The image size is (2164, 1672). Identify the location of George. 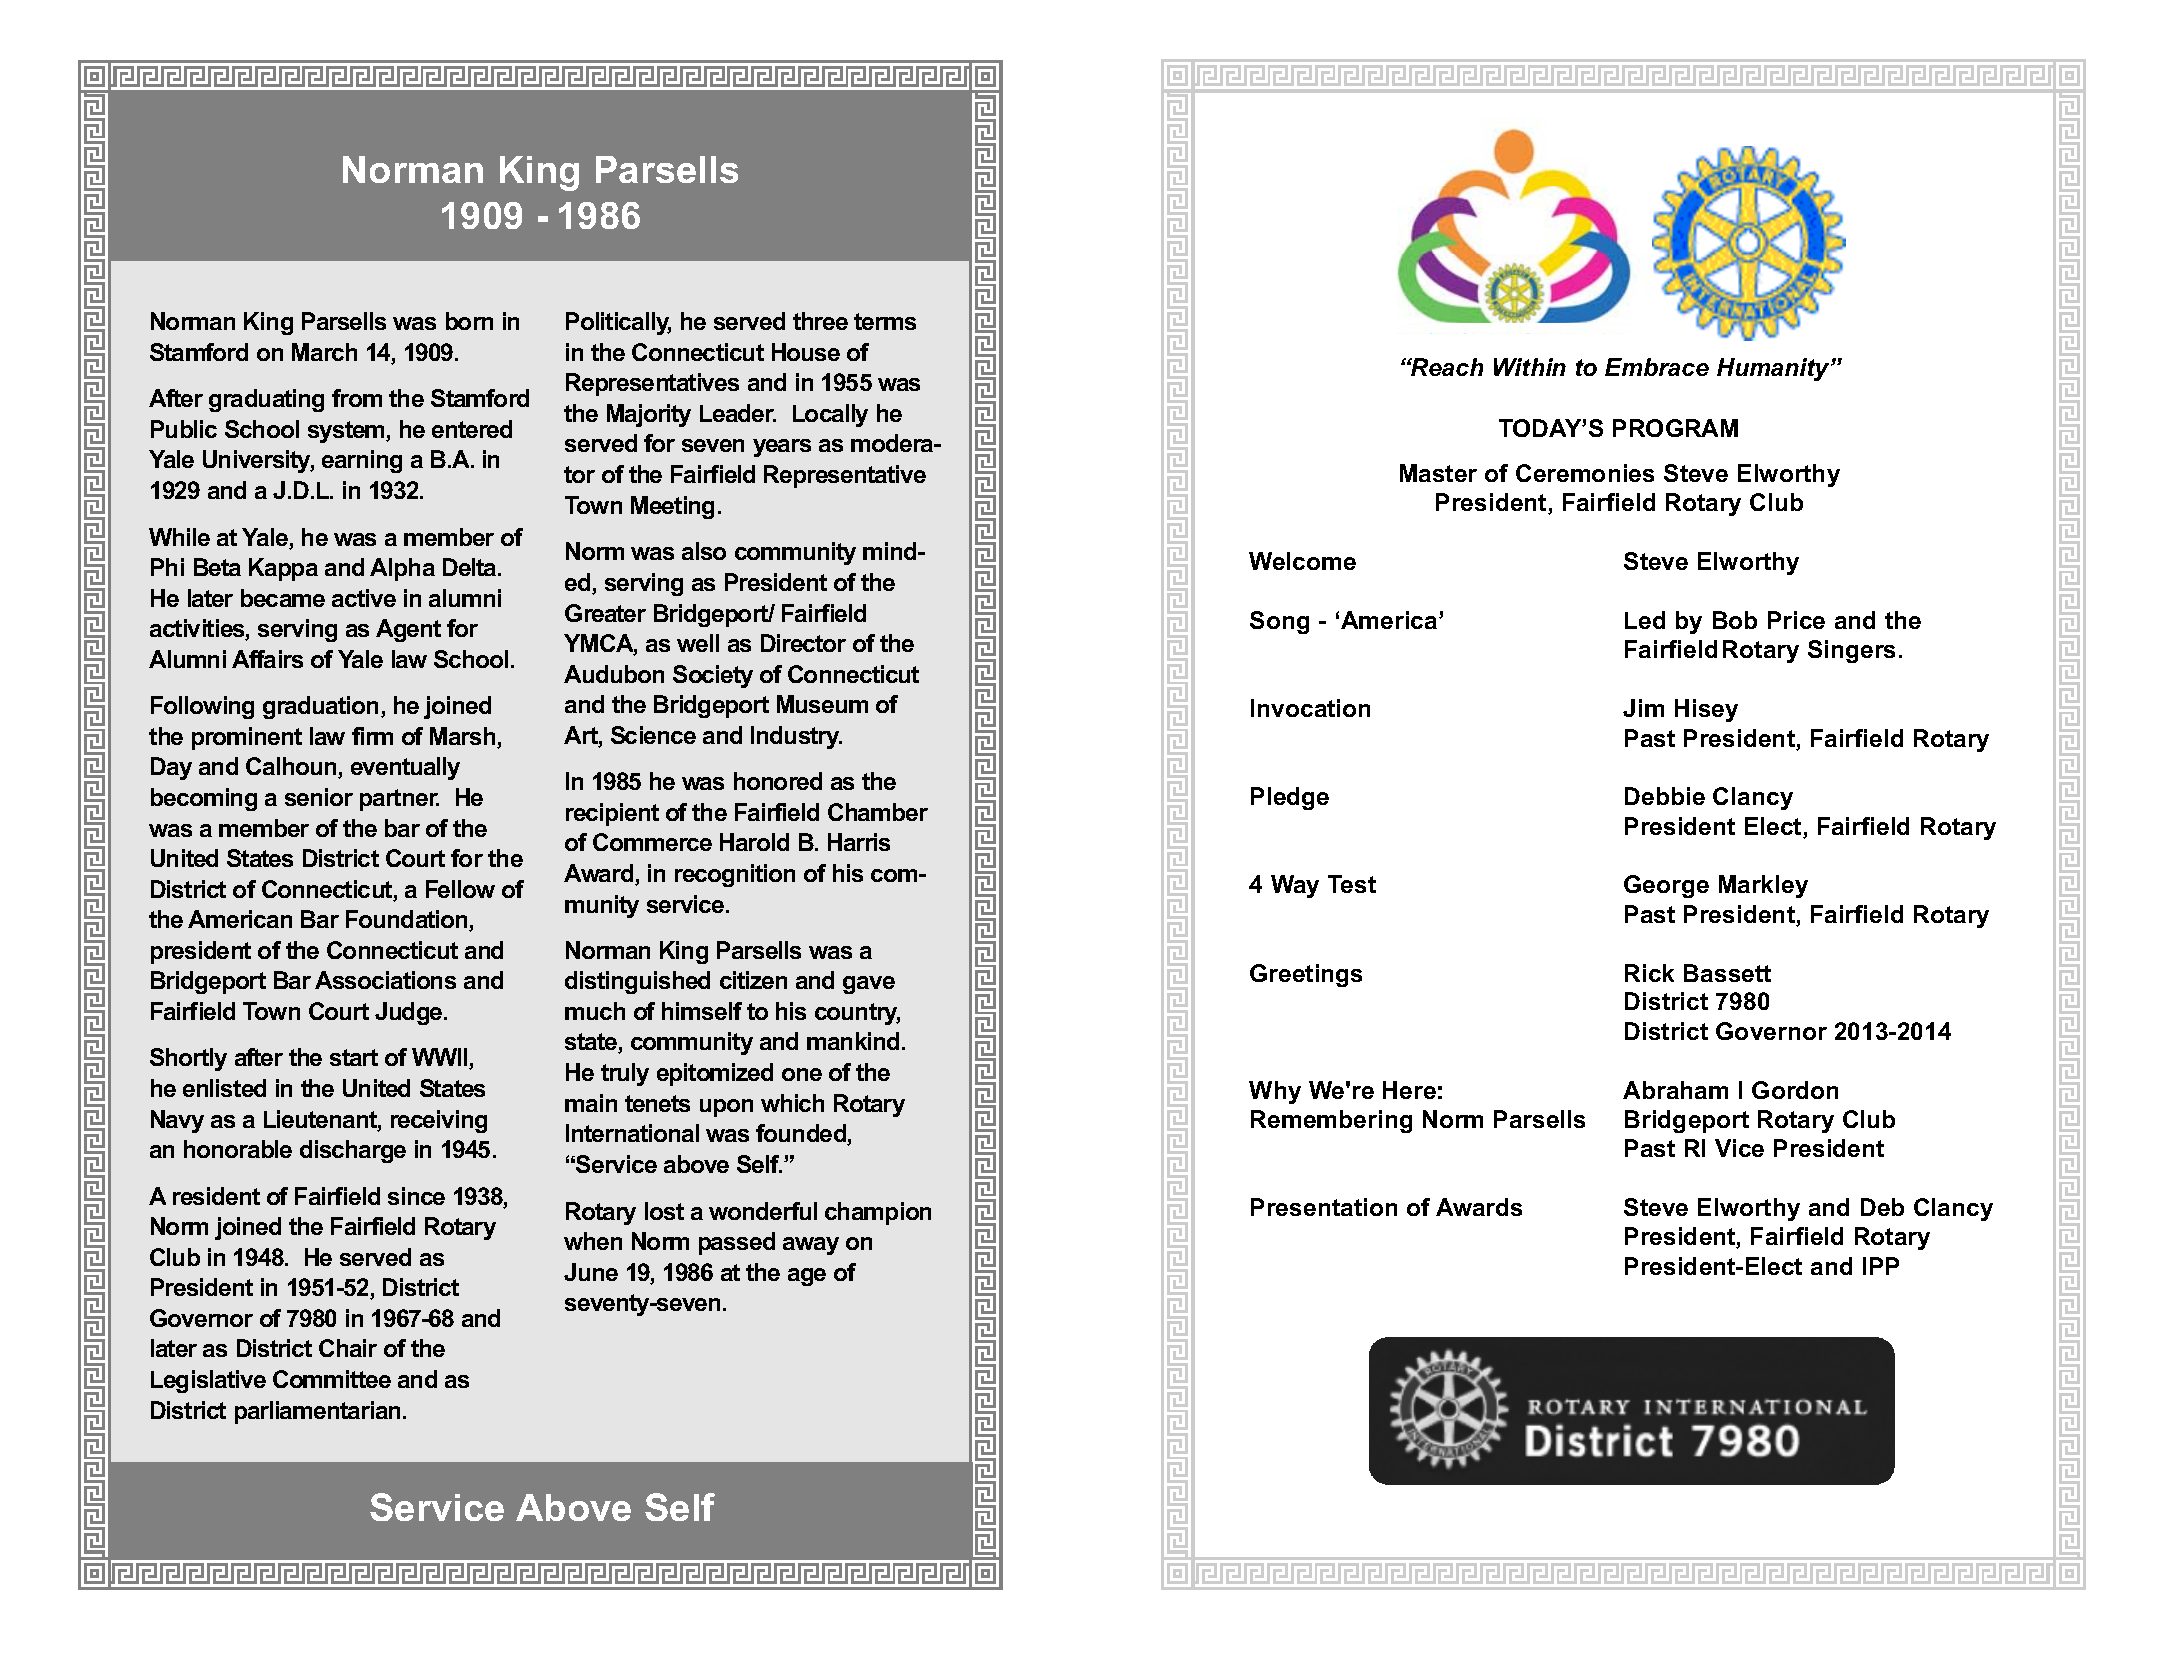
(1666, 886).
